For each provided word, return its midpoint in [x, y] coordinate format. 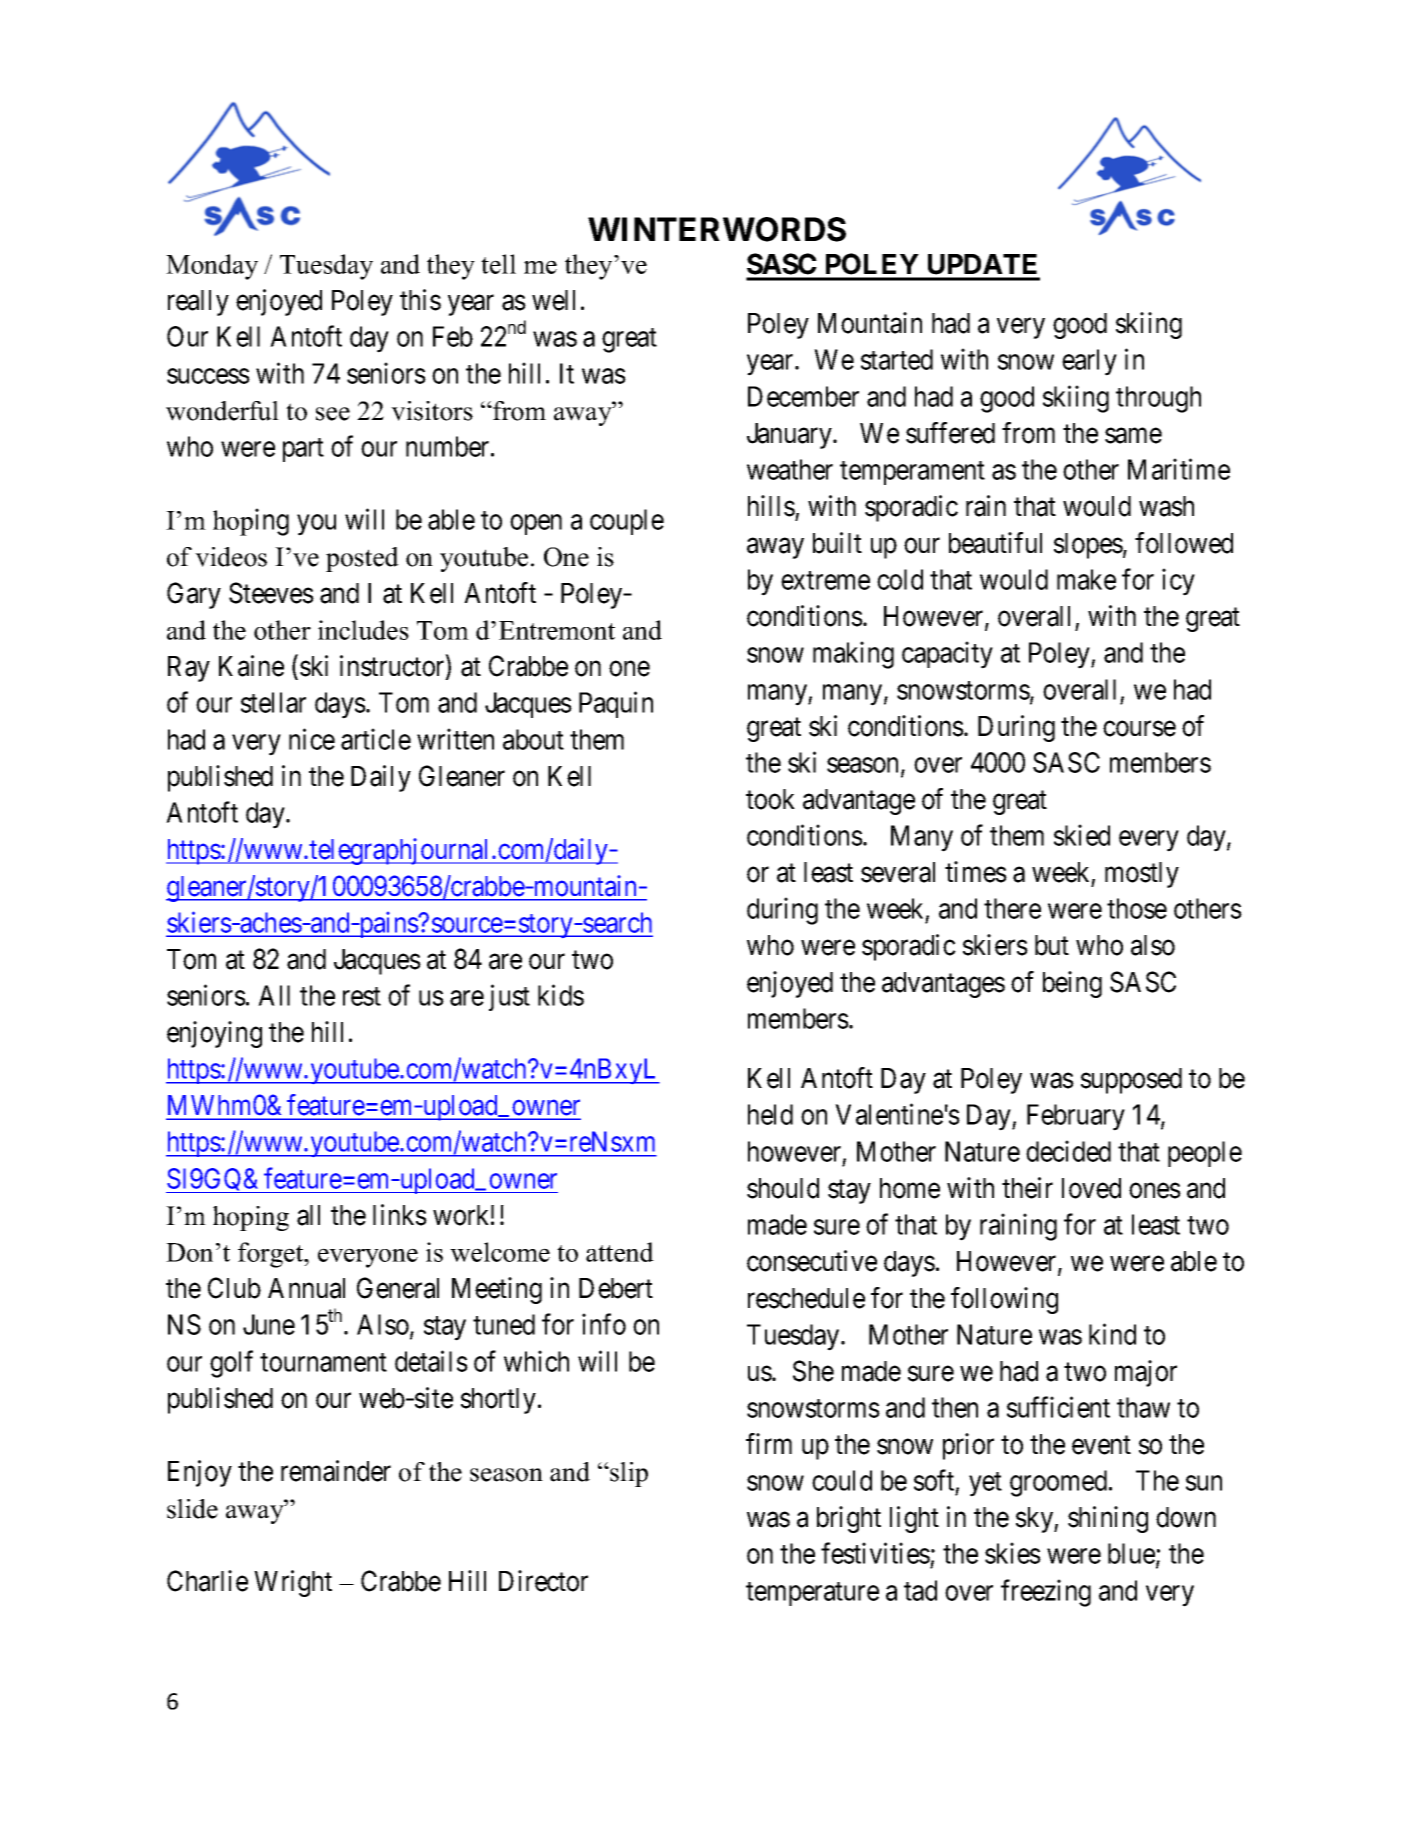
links [400, 1215]
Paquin [616, 704]
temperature [812, 1594]
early [1089, 362]
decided [1068, 1151]
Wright [293, 1583]
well [553, 300]
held [770, 1114]
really [198, 303]
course [1139, 729]
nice [312, 739]
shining [1108, 1519]
